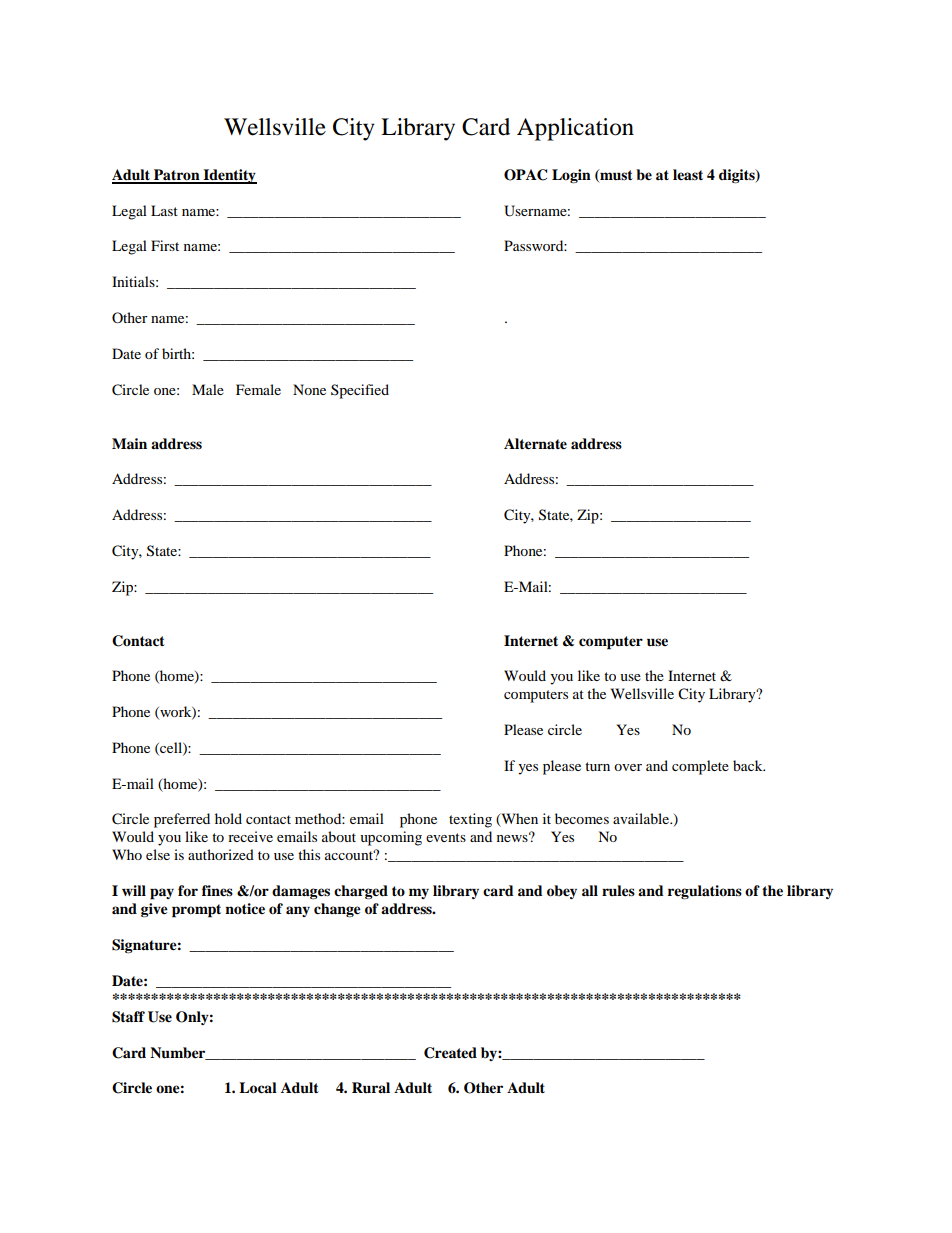  Describe the element at coordinates (525, 175) in the page. I see `OPAC` at that location.
